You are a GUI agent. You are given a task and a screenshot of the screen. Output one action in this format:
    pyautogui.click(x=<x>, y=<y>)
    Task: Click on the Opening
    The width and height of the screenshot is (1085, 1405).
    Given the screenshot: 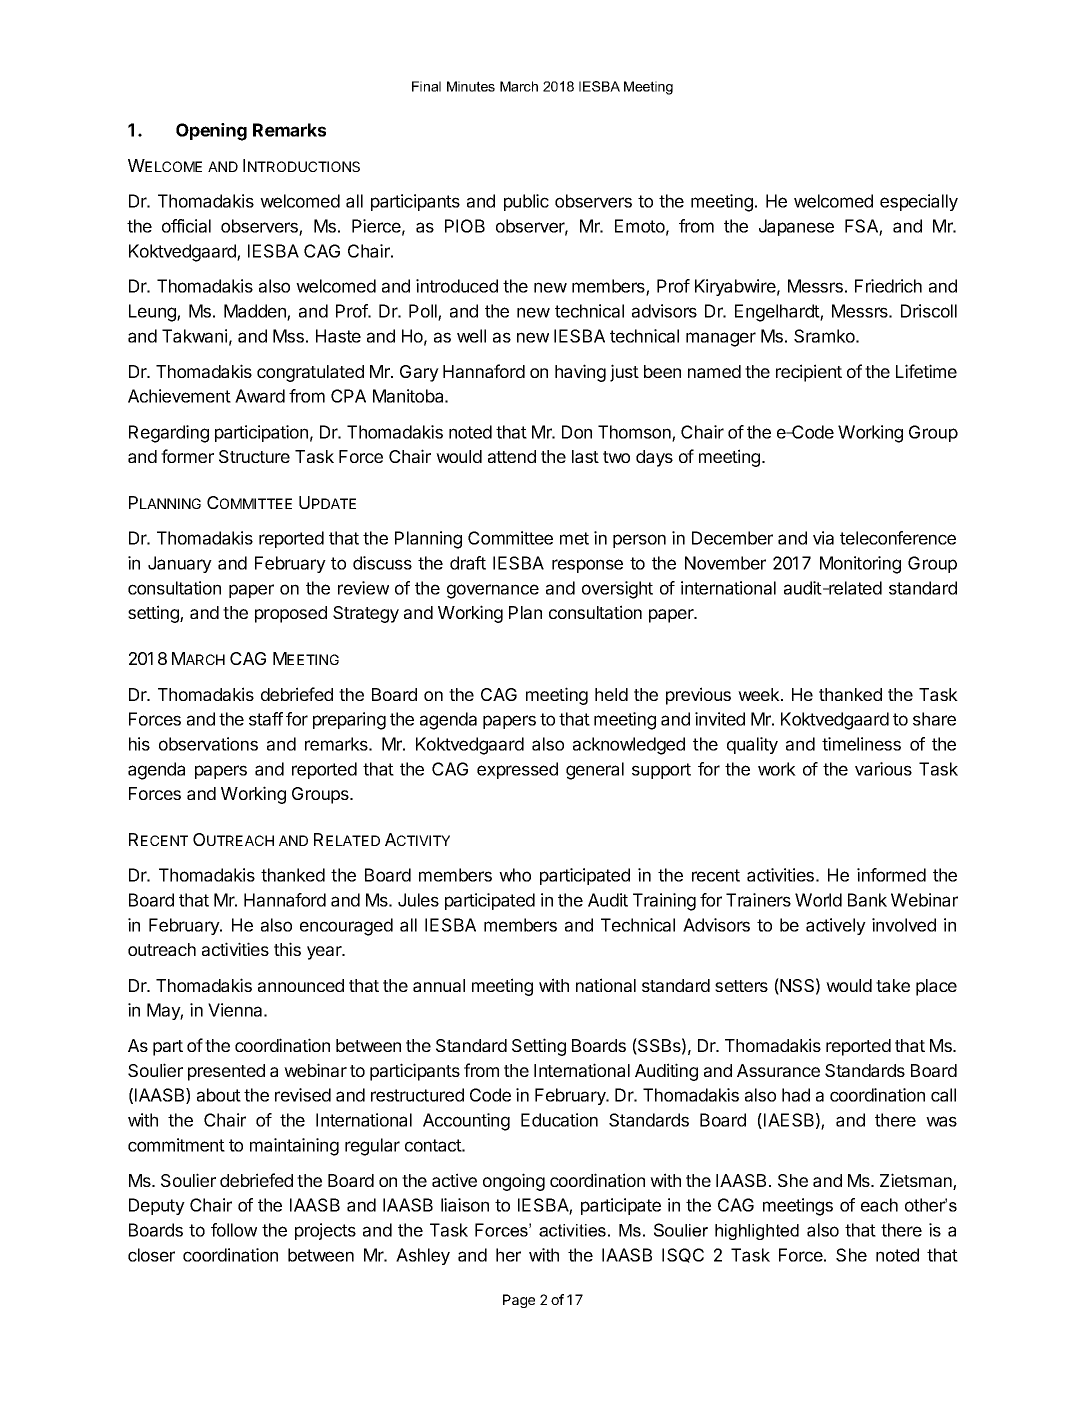 What is the action you would take?
    pyautogui.click(x=211, y=132)
